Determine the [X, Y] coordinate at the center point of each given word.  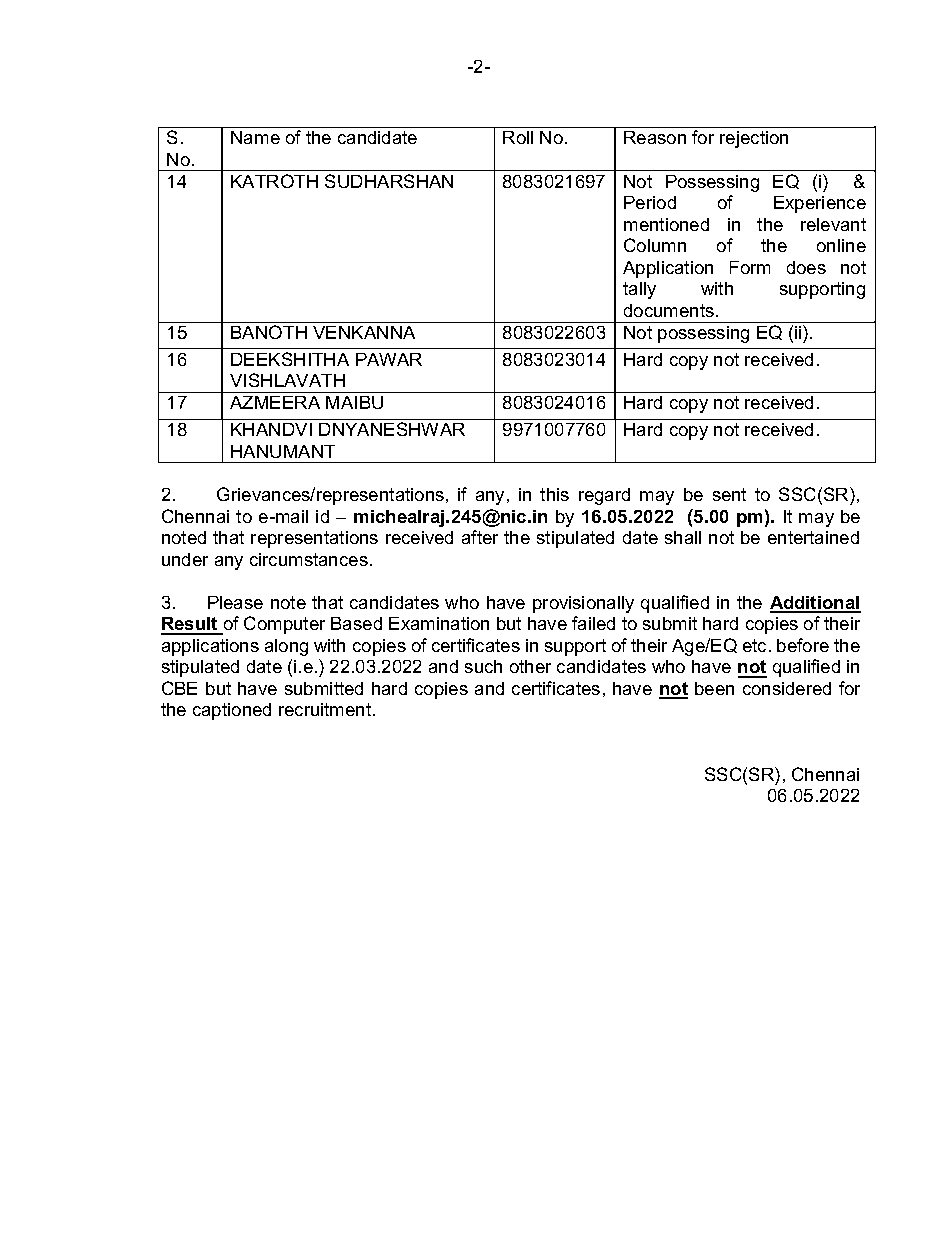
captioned [232, 711]
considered [787, 688]
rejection [754, 139]
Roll [518, 137]
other [530, 666]
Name [255, 137]
